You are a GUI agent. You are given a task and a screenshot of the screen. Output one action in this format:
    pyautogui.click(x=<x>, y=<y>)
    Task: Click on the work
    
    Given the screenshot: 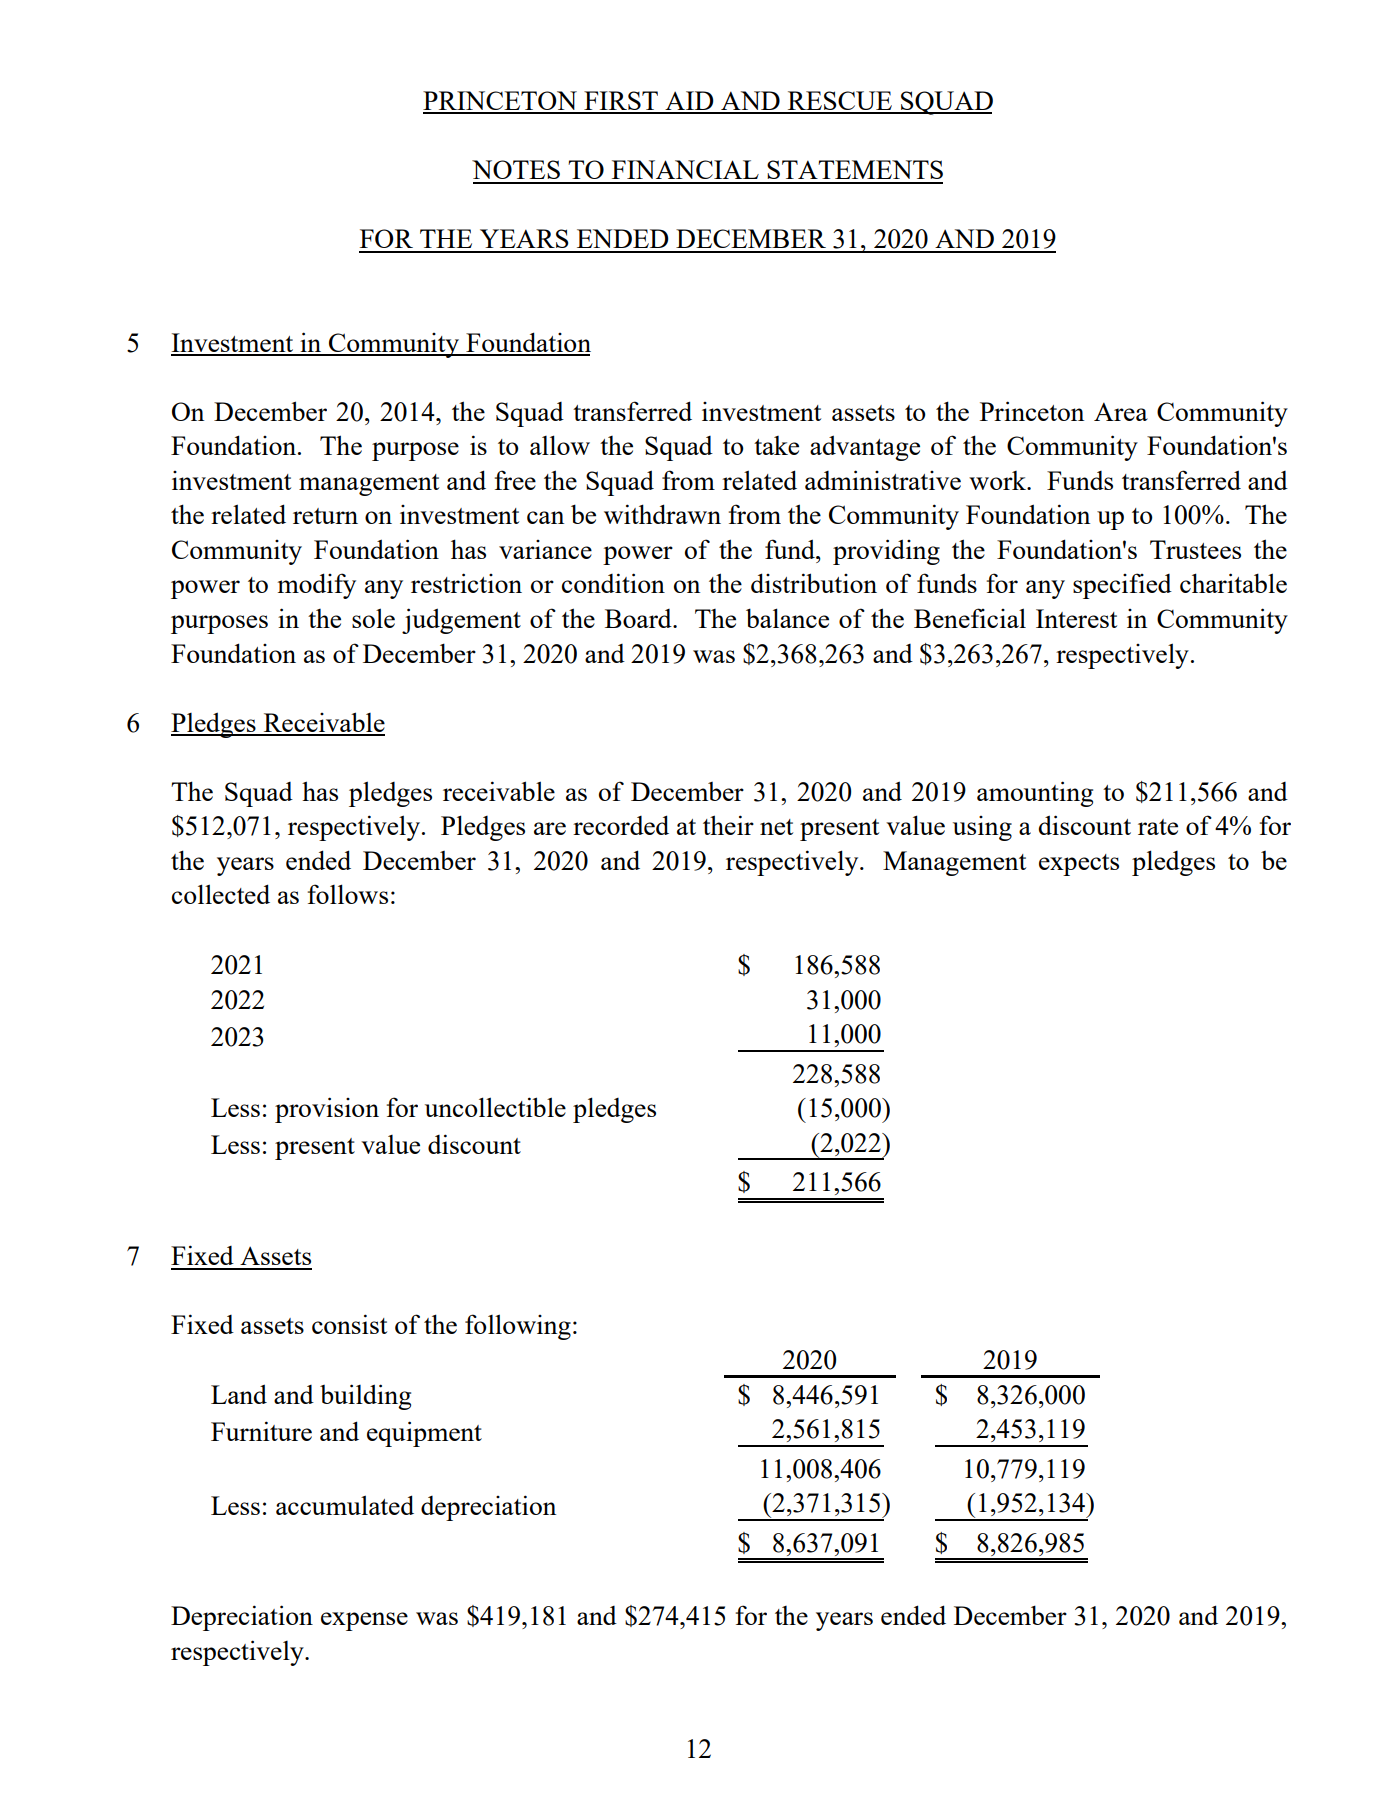 What is the action you would take?
    pyautogui.click(x=998, y=480)
